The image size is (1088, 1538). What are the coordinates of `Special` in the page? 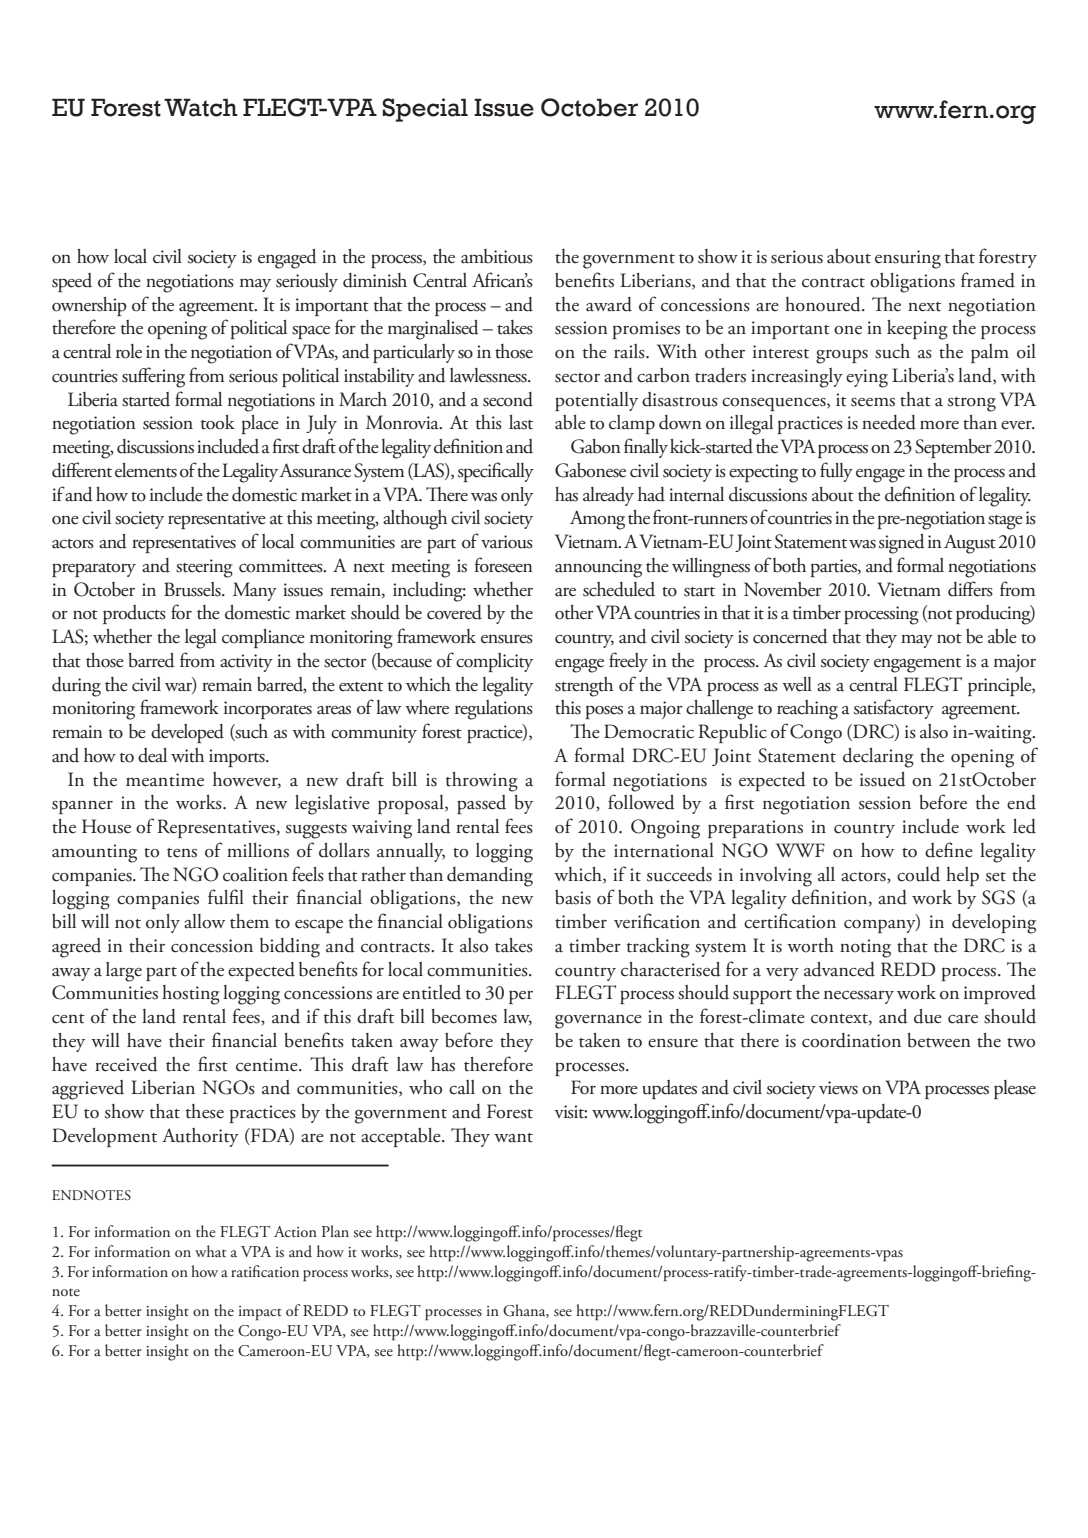 It's located at (425, 110).
